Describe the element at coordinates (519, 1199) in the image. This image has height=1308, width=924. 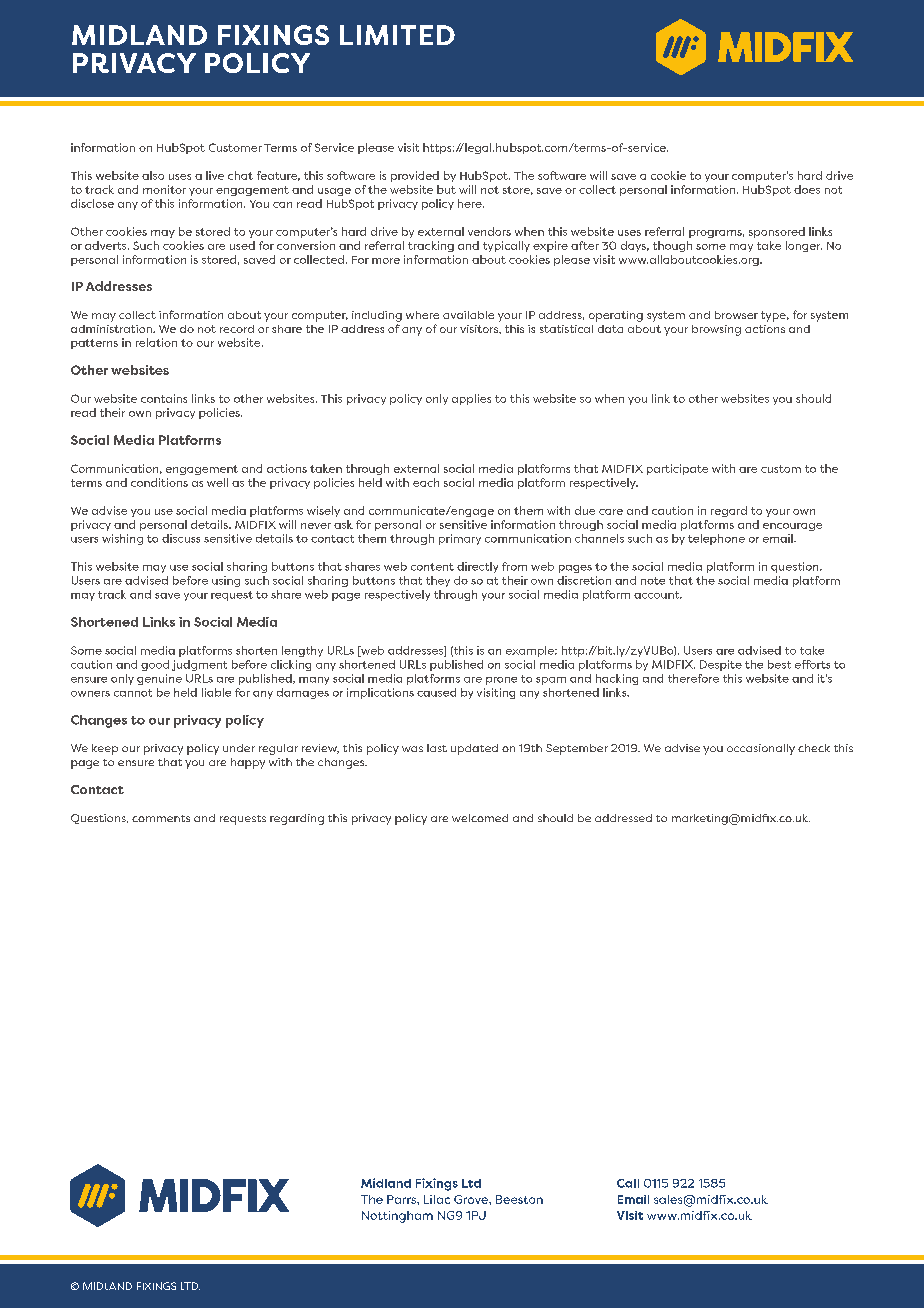
I see `Beeston` at that location.
